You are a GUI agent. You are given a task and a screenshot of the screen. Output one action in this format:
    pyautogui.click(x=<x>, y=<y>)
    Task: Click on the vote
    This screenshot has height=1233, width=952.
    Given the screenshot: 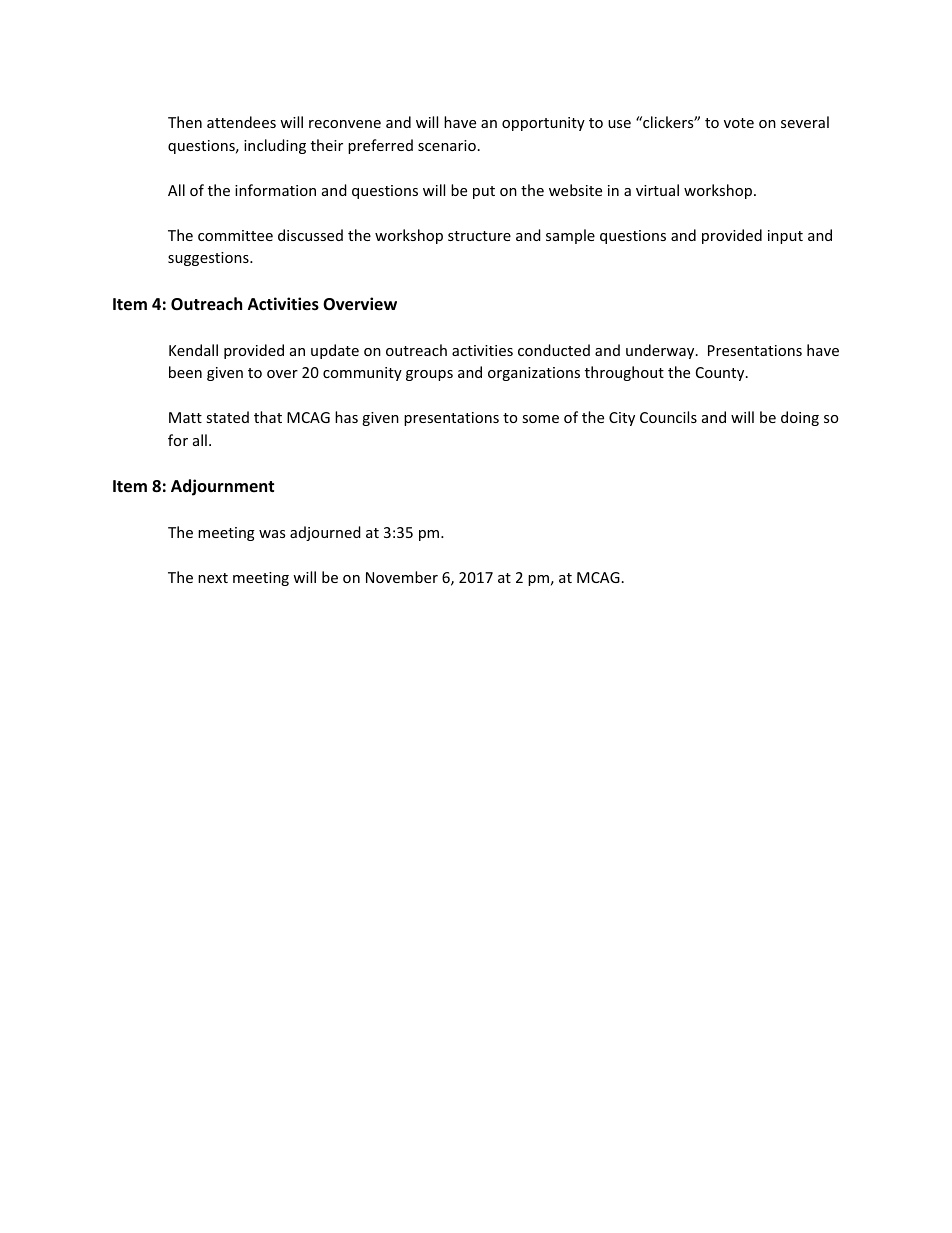 What is the action you would take?
    pyautogui.click(x=739, y=123)
